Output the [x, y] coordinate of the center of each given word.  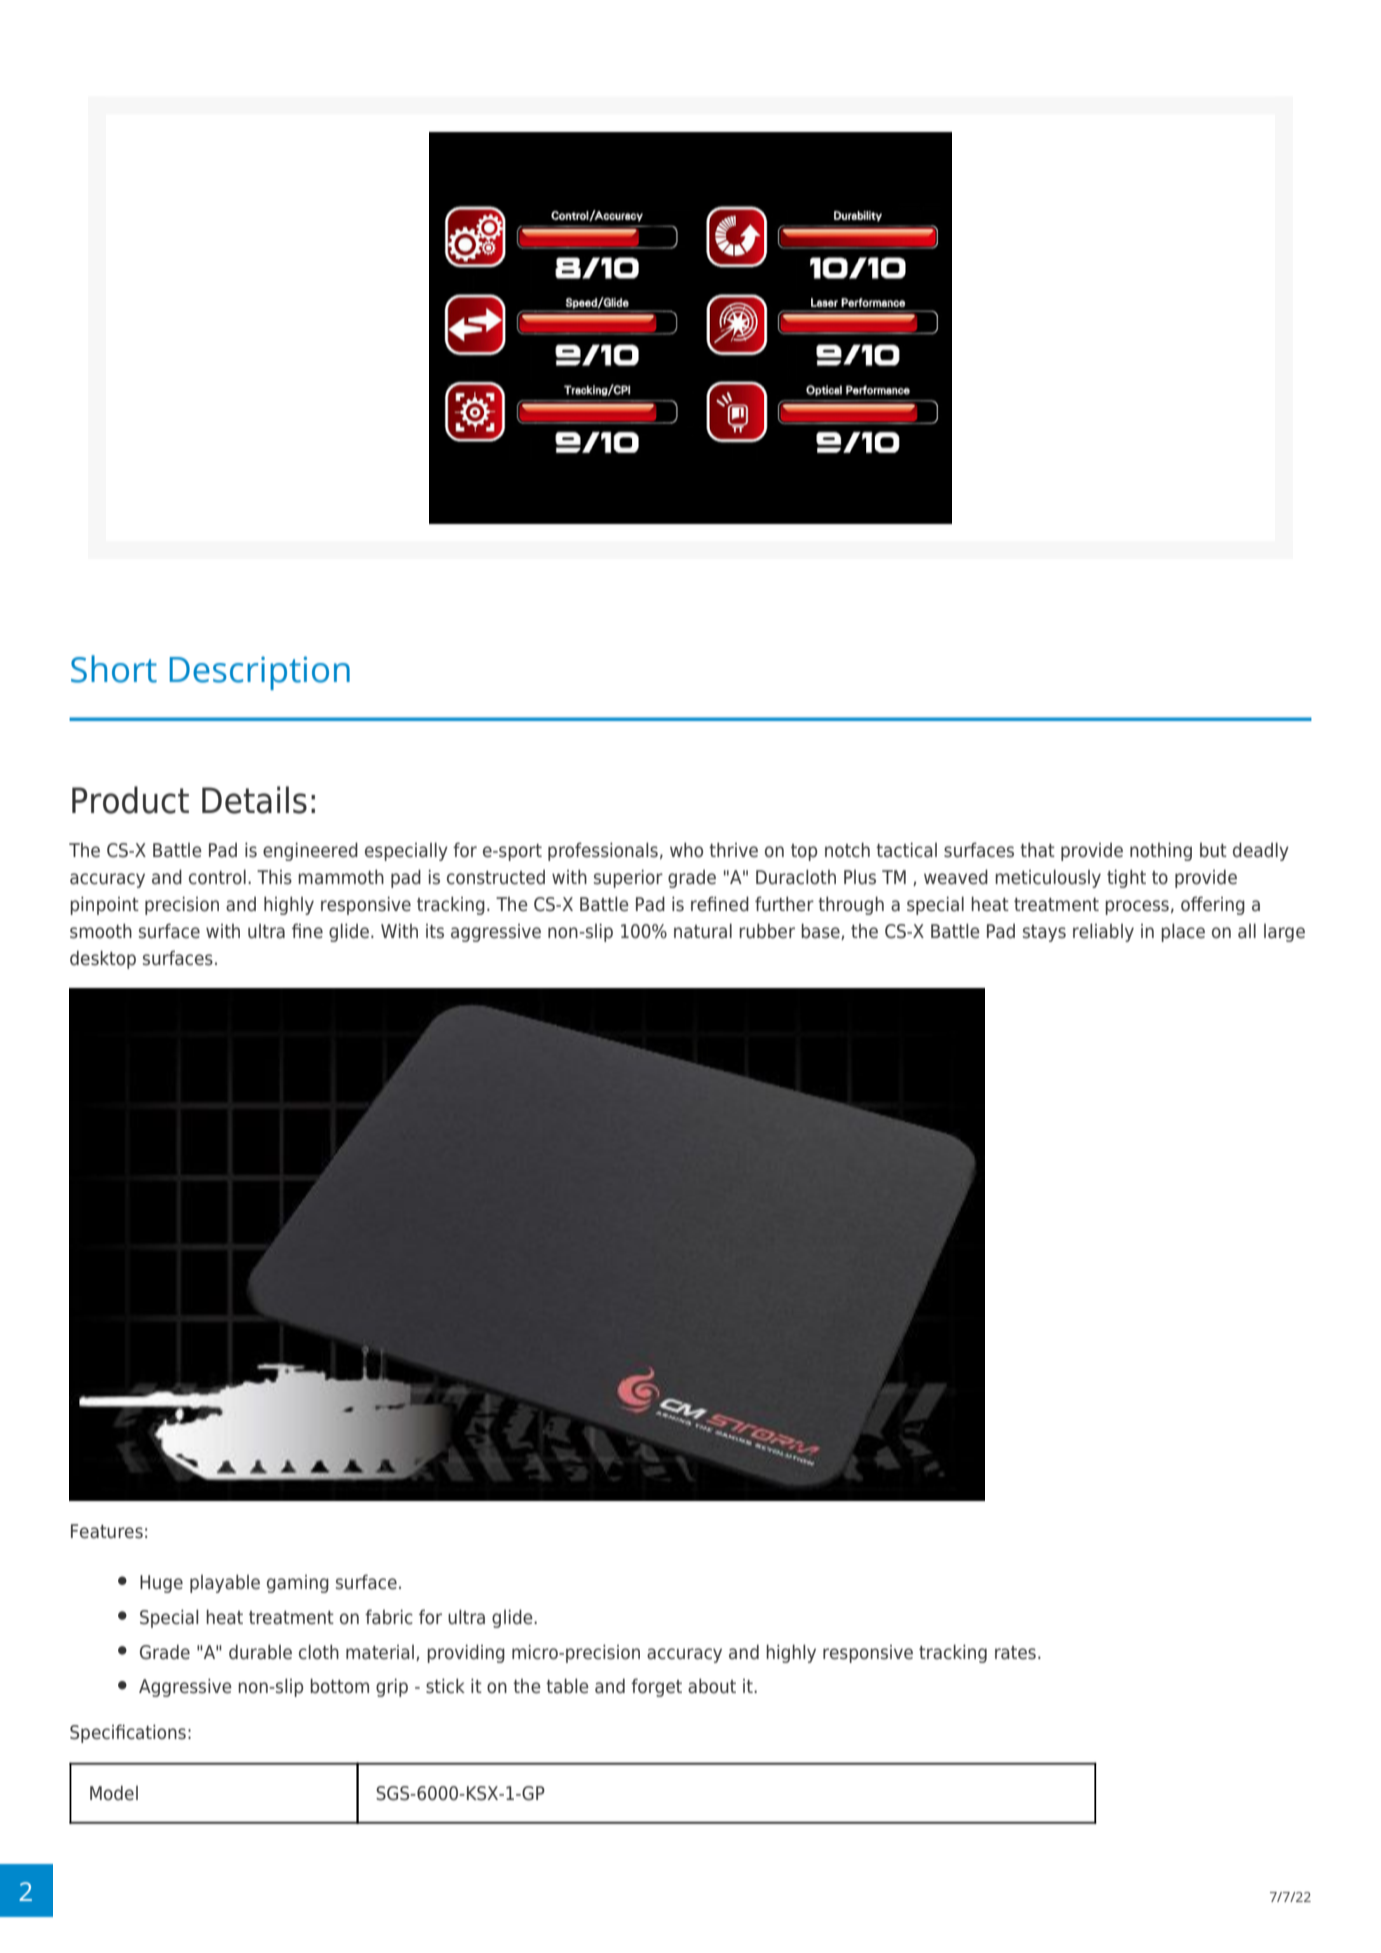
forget [656, 1687]
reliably [1103, 932]
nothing [1161, 851]
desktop [103, 959]
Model [114, 1793]
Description [260, 673]
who [686, 850]
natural [703, 931]
